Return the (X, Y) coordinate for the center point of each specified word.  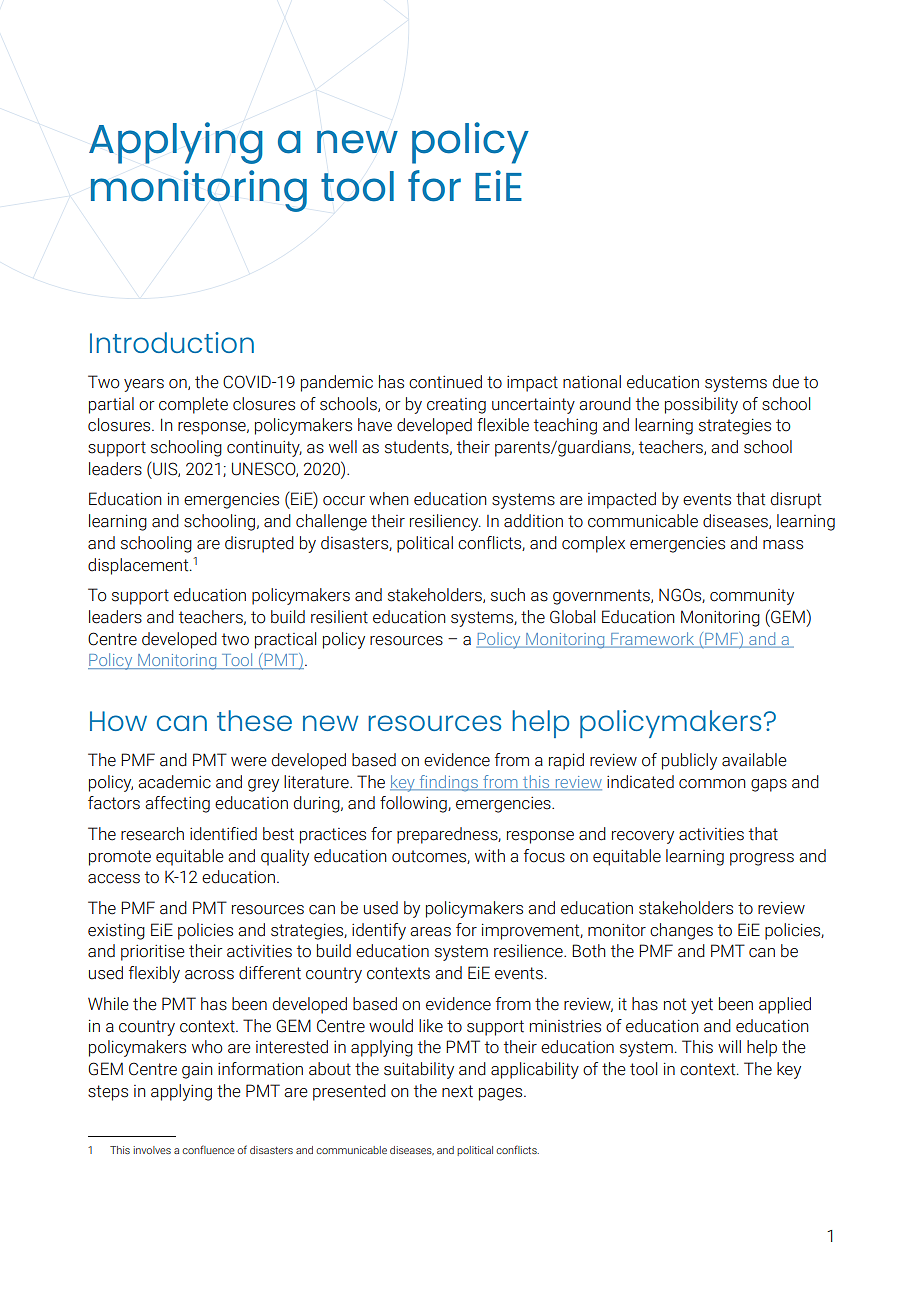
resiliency (445, 522)
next (457, 1091)
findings (448, 783)
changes (681, 931)
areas (430, 932)
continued (445, 382)
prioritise (153, 953)
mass (783, 545)
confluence (208, 1149)
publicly (689, 761)
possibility (701, 405)
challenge (331, 522)
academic (174, 782)
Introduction (172, 342)
